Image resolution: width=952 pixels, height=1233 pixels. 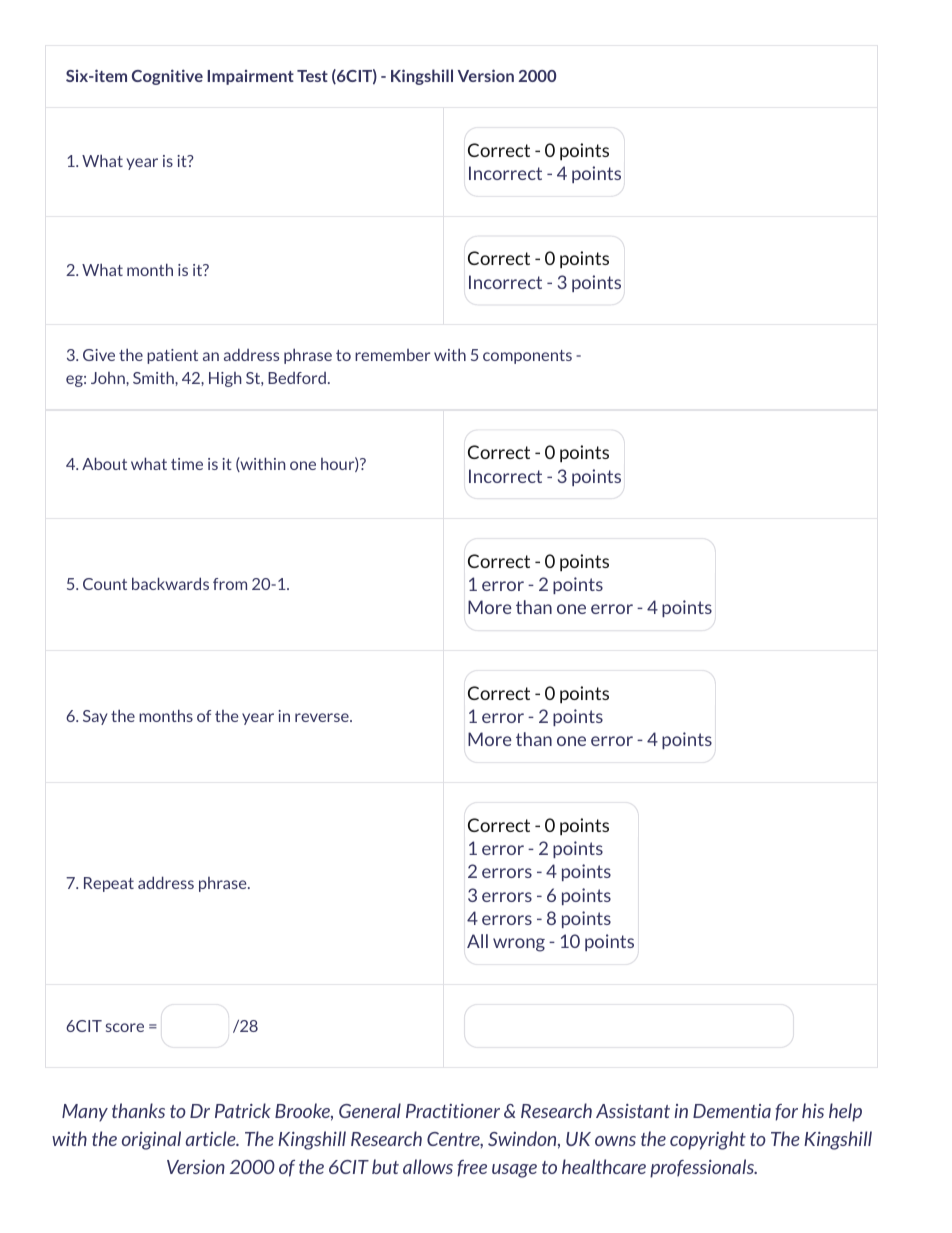 I want to click on Bedford, so click(x=297, y=378).
